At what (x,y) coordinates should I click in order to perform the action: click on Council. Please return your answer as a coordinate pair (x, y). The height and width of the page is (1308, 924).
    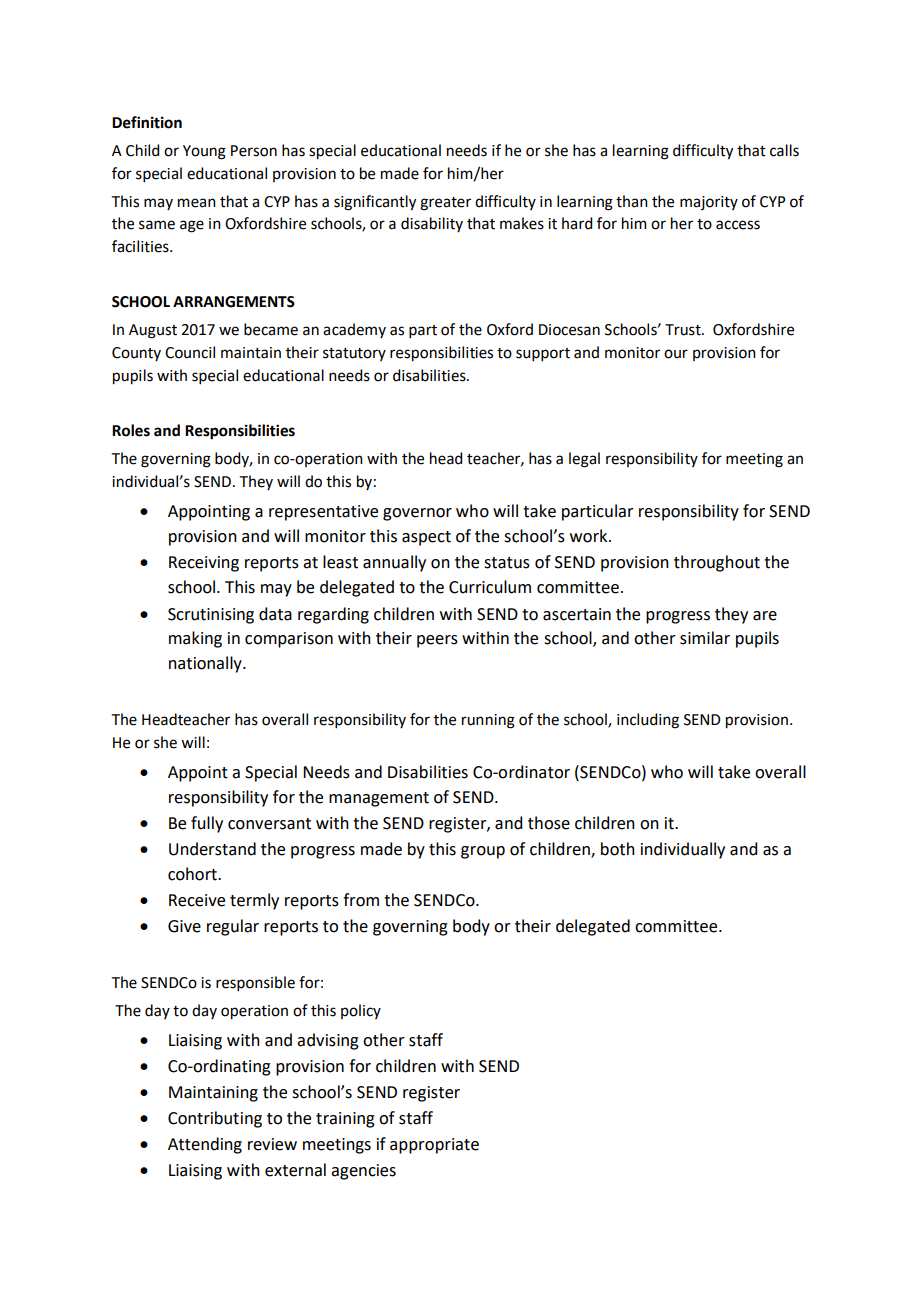
    Looking at the image, I should click on (190, 352).
